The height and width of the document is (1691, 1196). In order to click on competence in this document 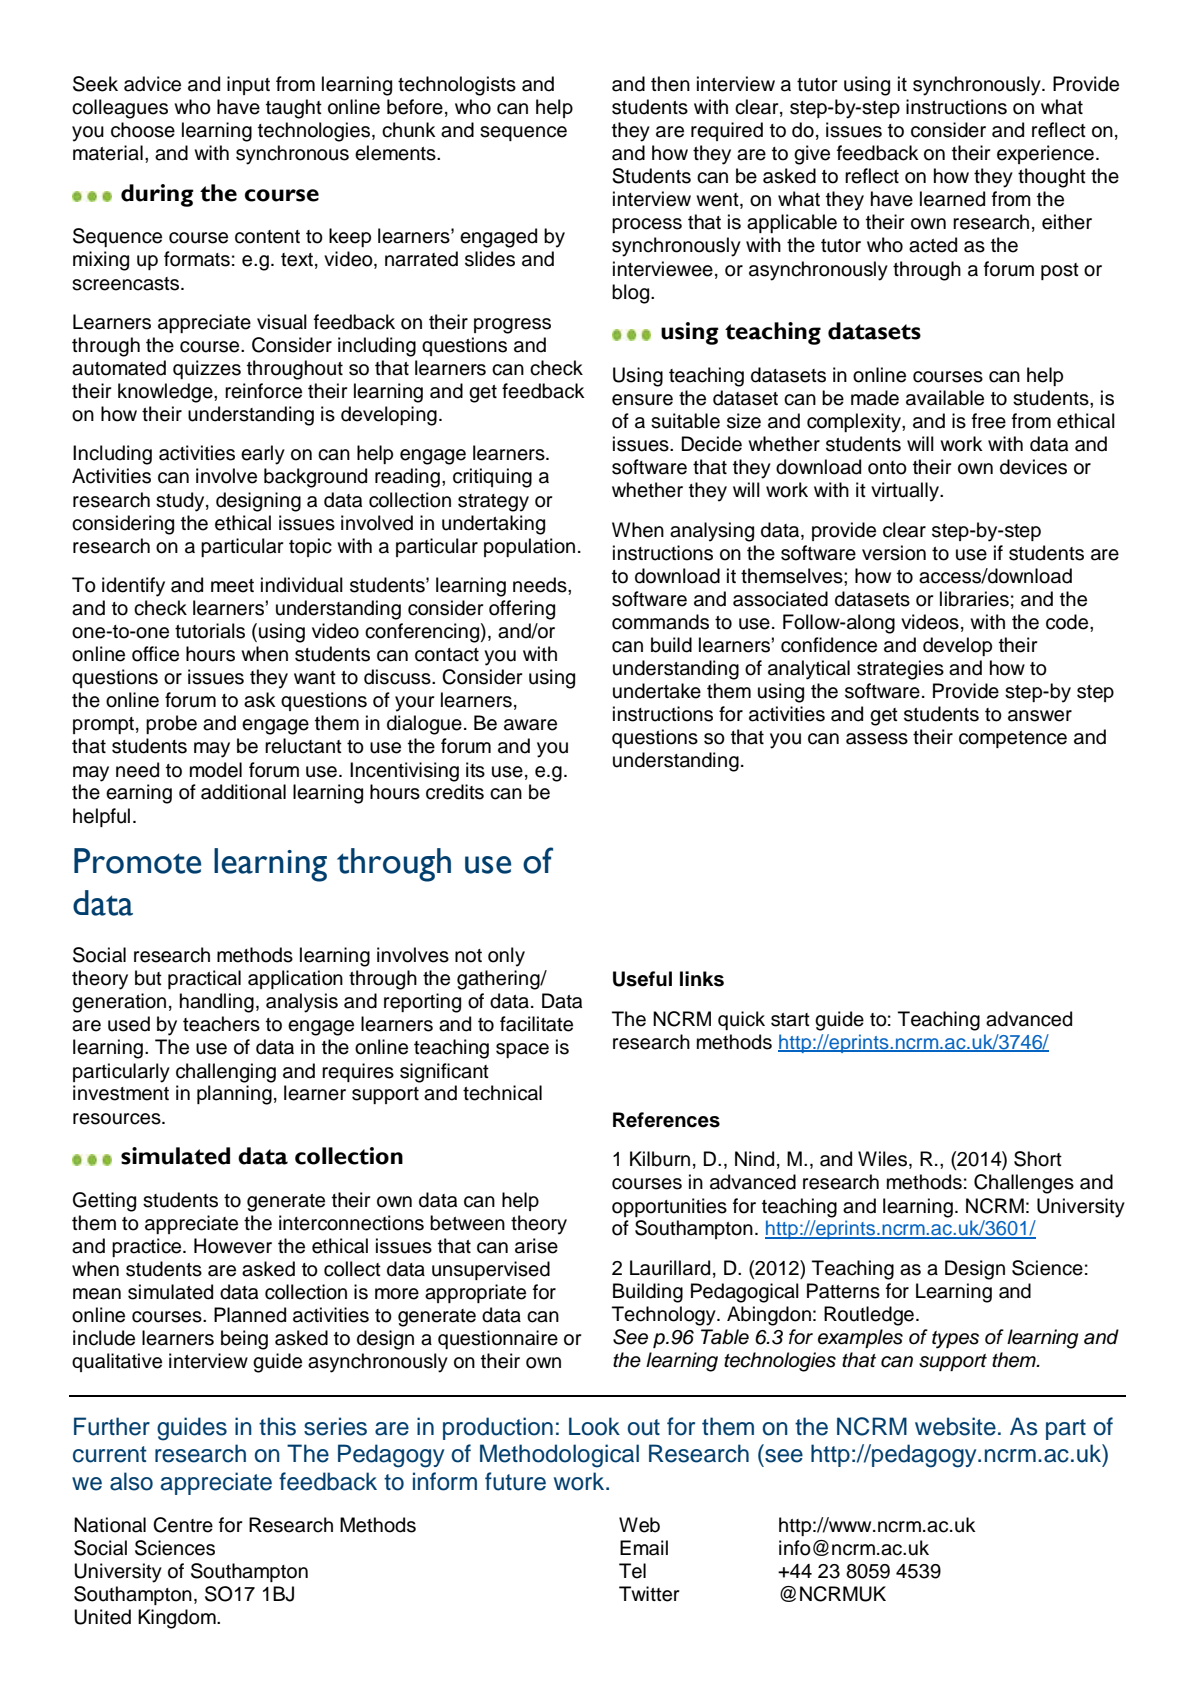, I will do `click(1013, 739)`.
